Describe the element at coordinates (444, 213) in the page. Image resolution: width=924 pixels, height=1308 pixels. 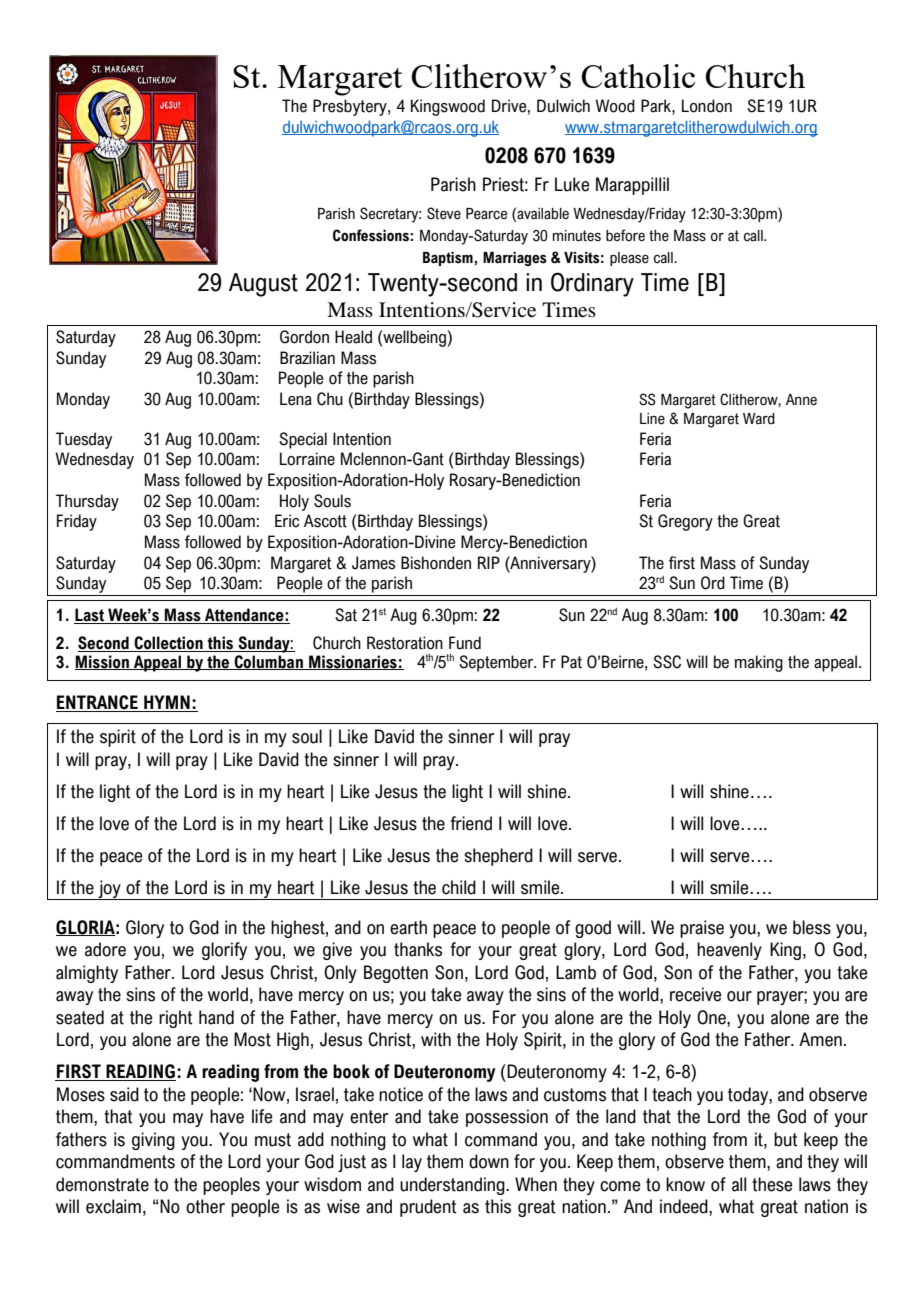
I see `Steve` at that location.
